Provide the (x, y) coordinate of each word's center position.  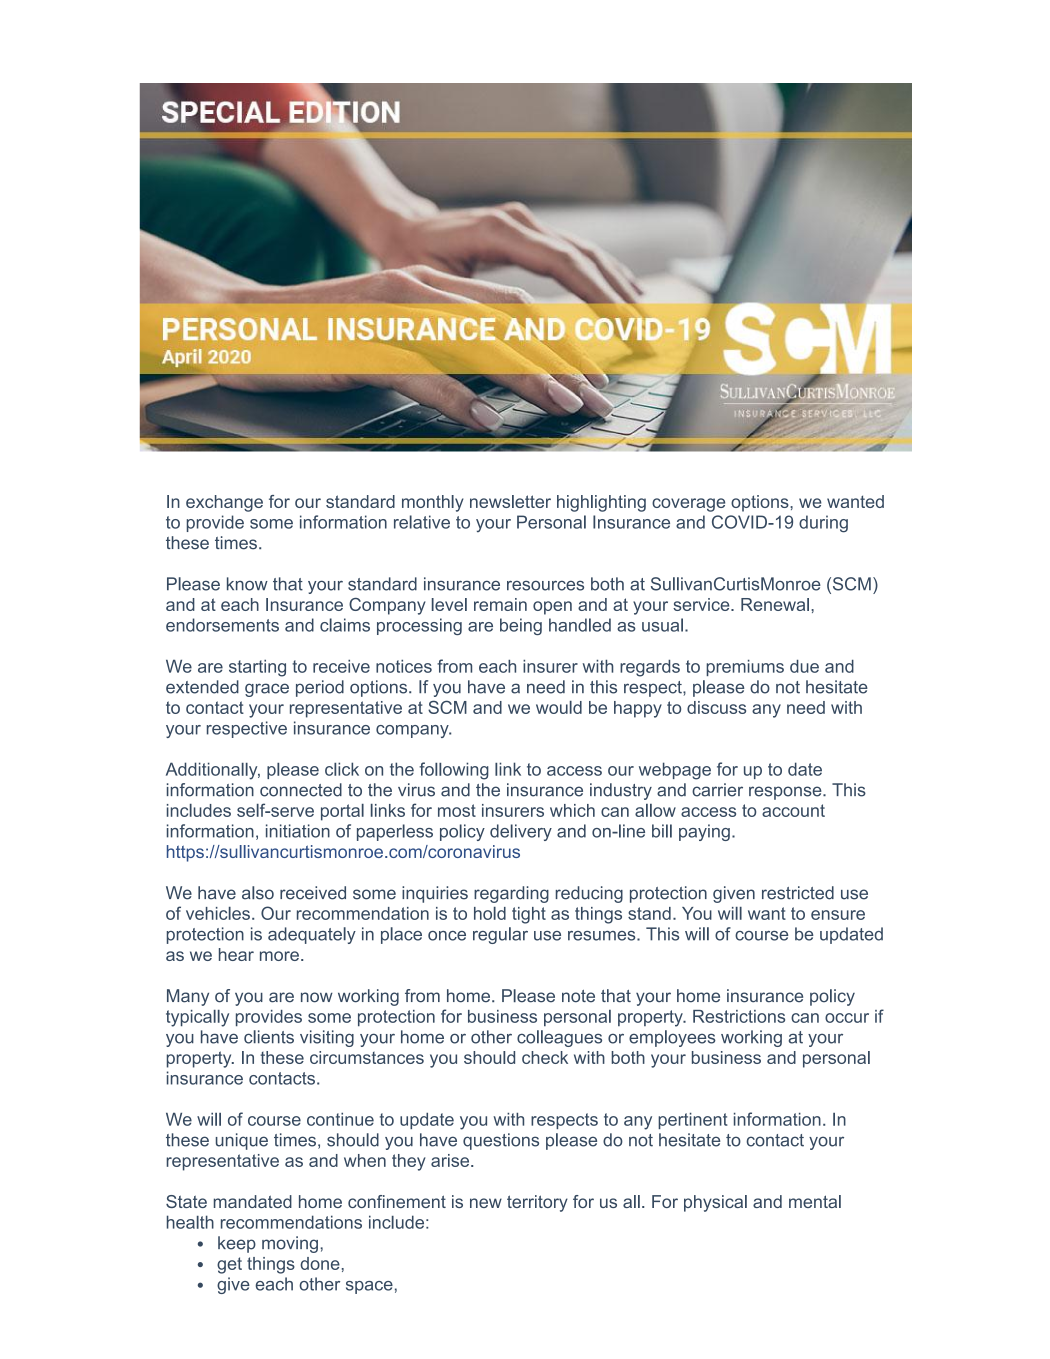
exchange (224, 503)
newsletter (510, 501)
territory (537, 1203)
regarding (511, 894)
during (823, 524)
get (229, 1265)
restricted (798, 893)
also (258, 893)
